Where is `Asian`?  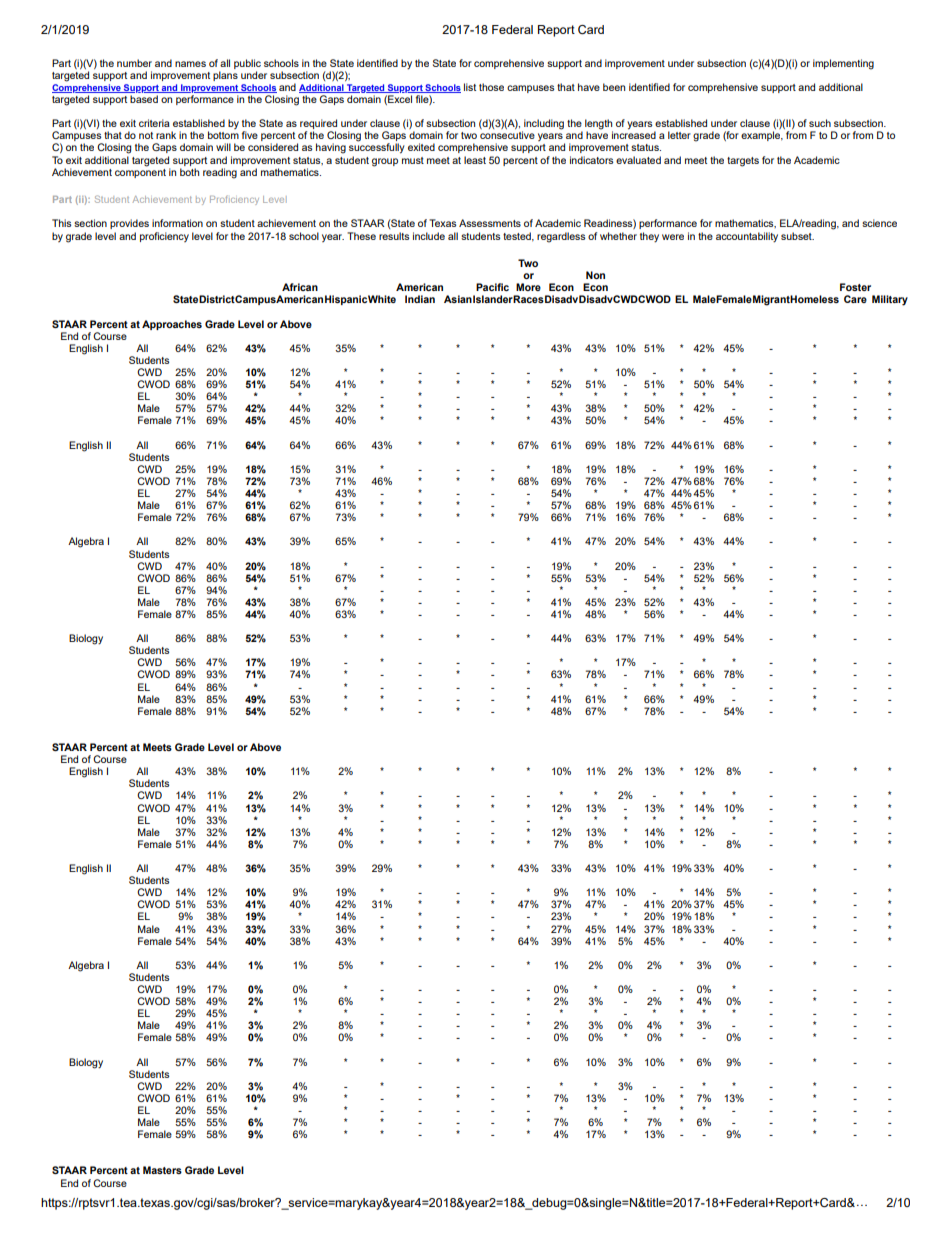
Asian is located at coordinates (458, 299).
